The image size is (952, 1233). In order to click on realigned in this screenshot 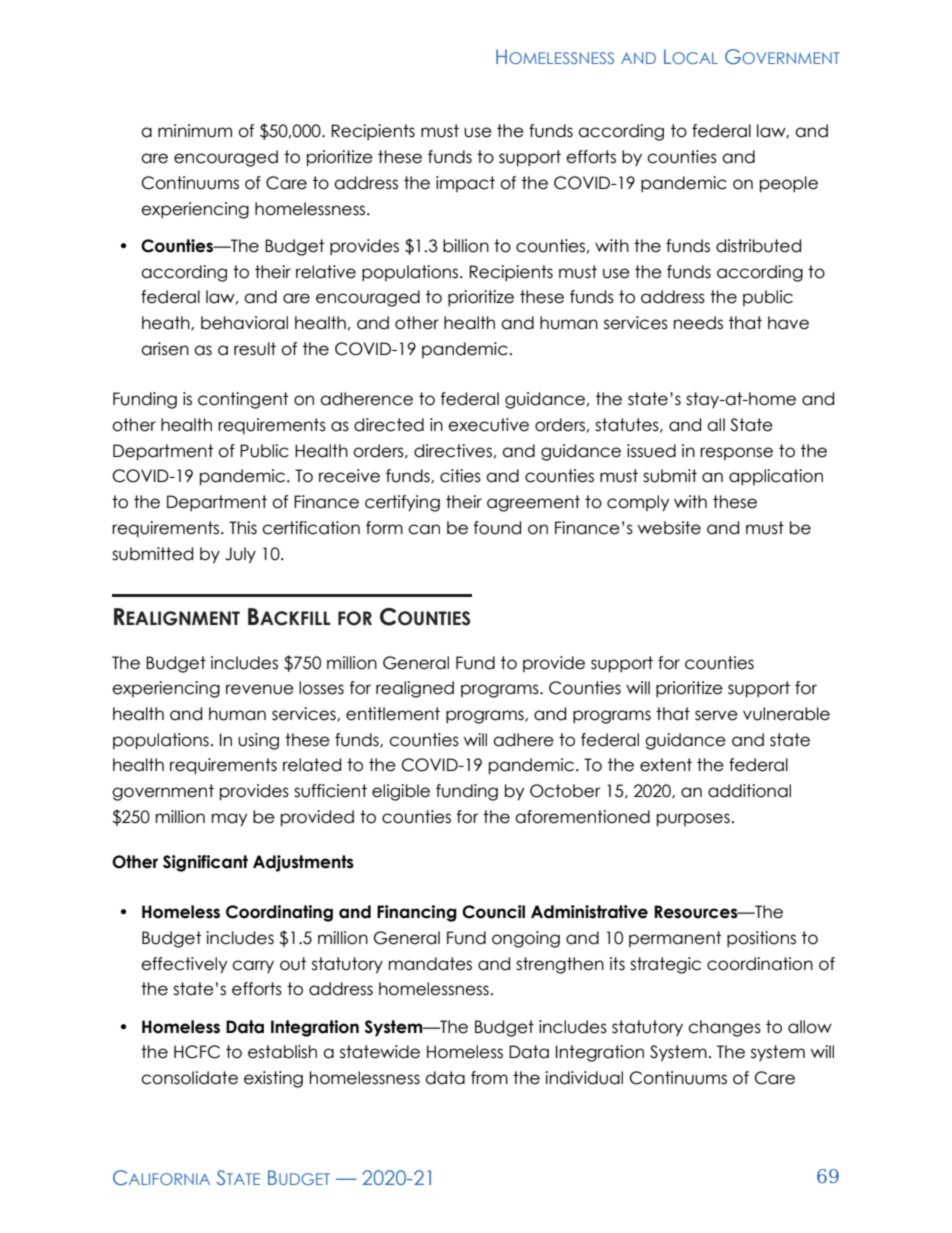, I will do `click(415, 689)`.
